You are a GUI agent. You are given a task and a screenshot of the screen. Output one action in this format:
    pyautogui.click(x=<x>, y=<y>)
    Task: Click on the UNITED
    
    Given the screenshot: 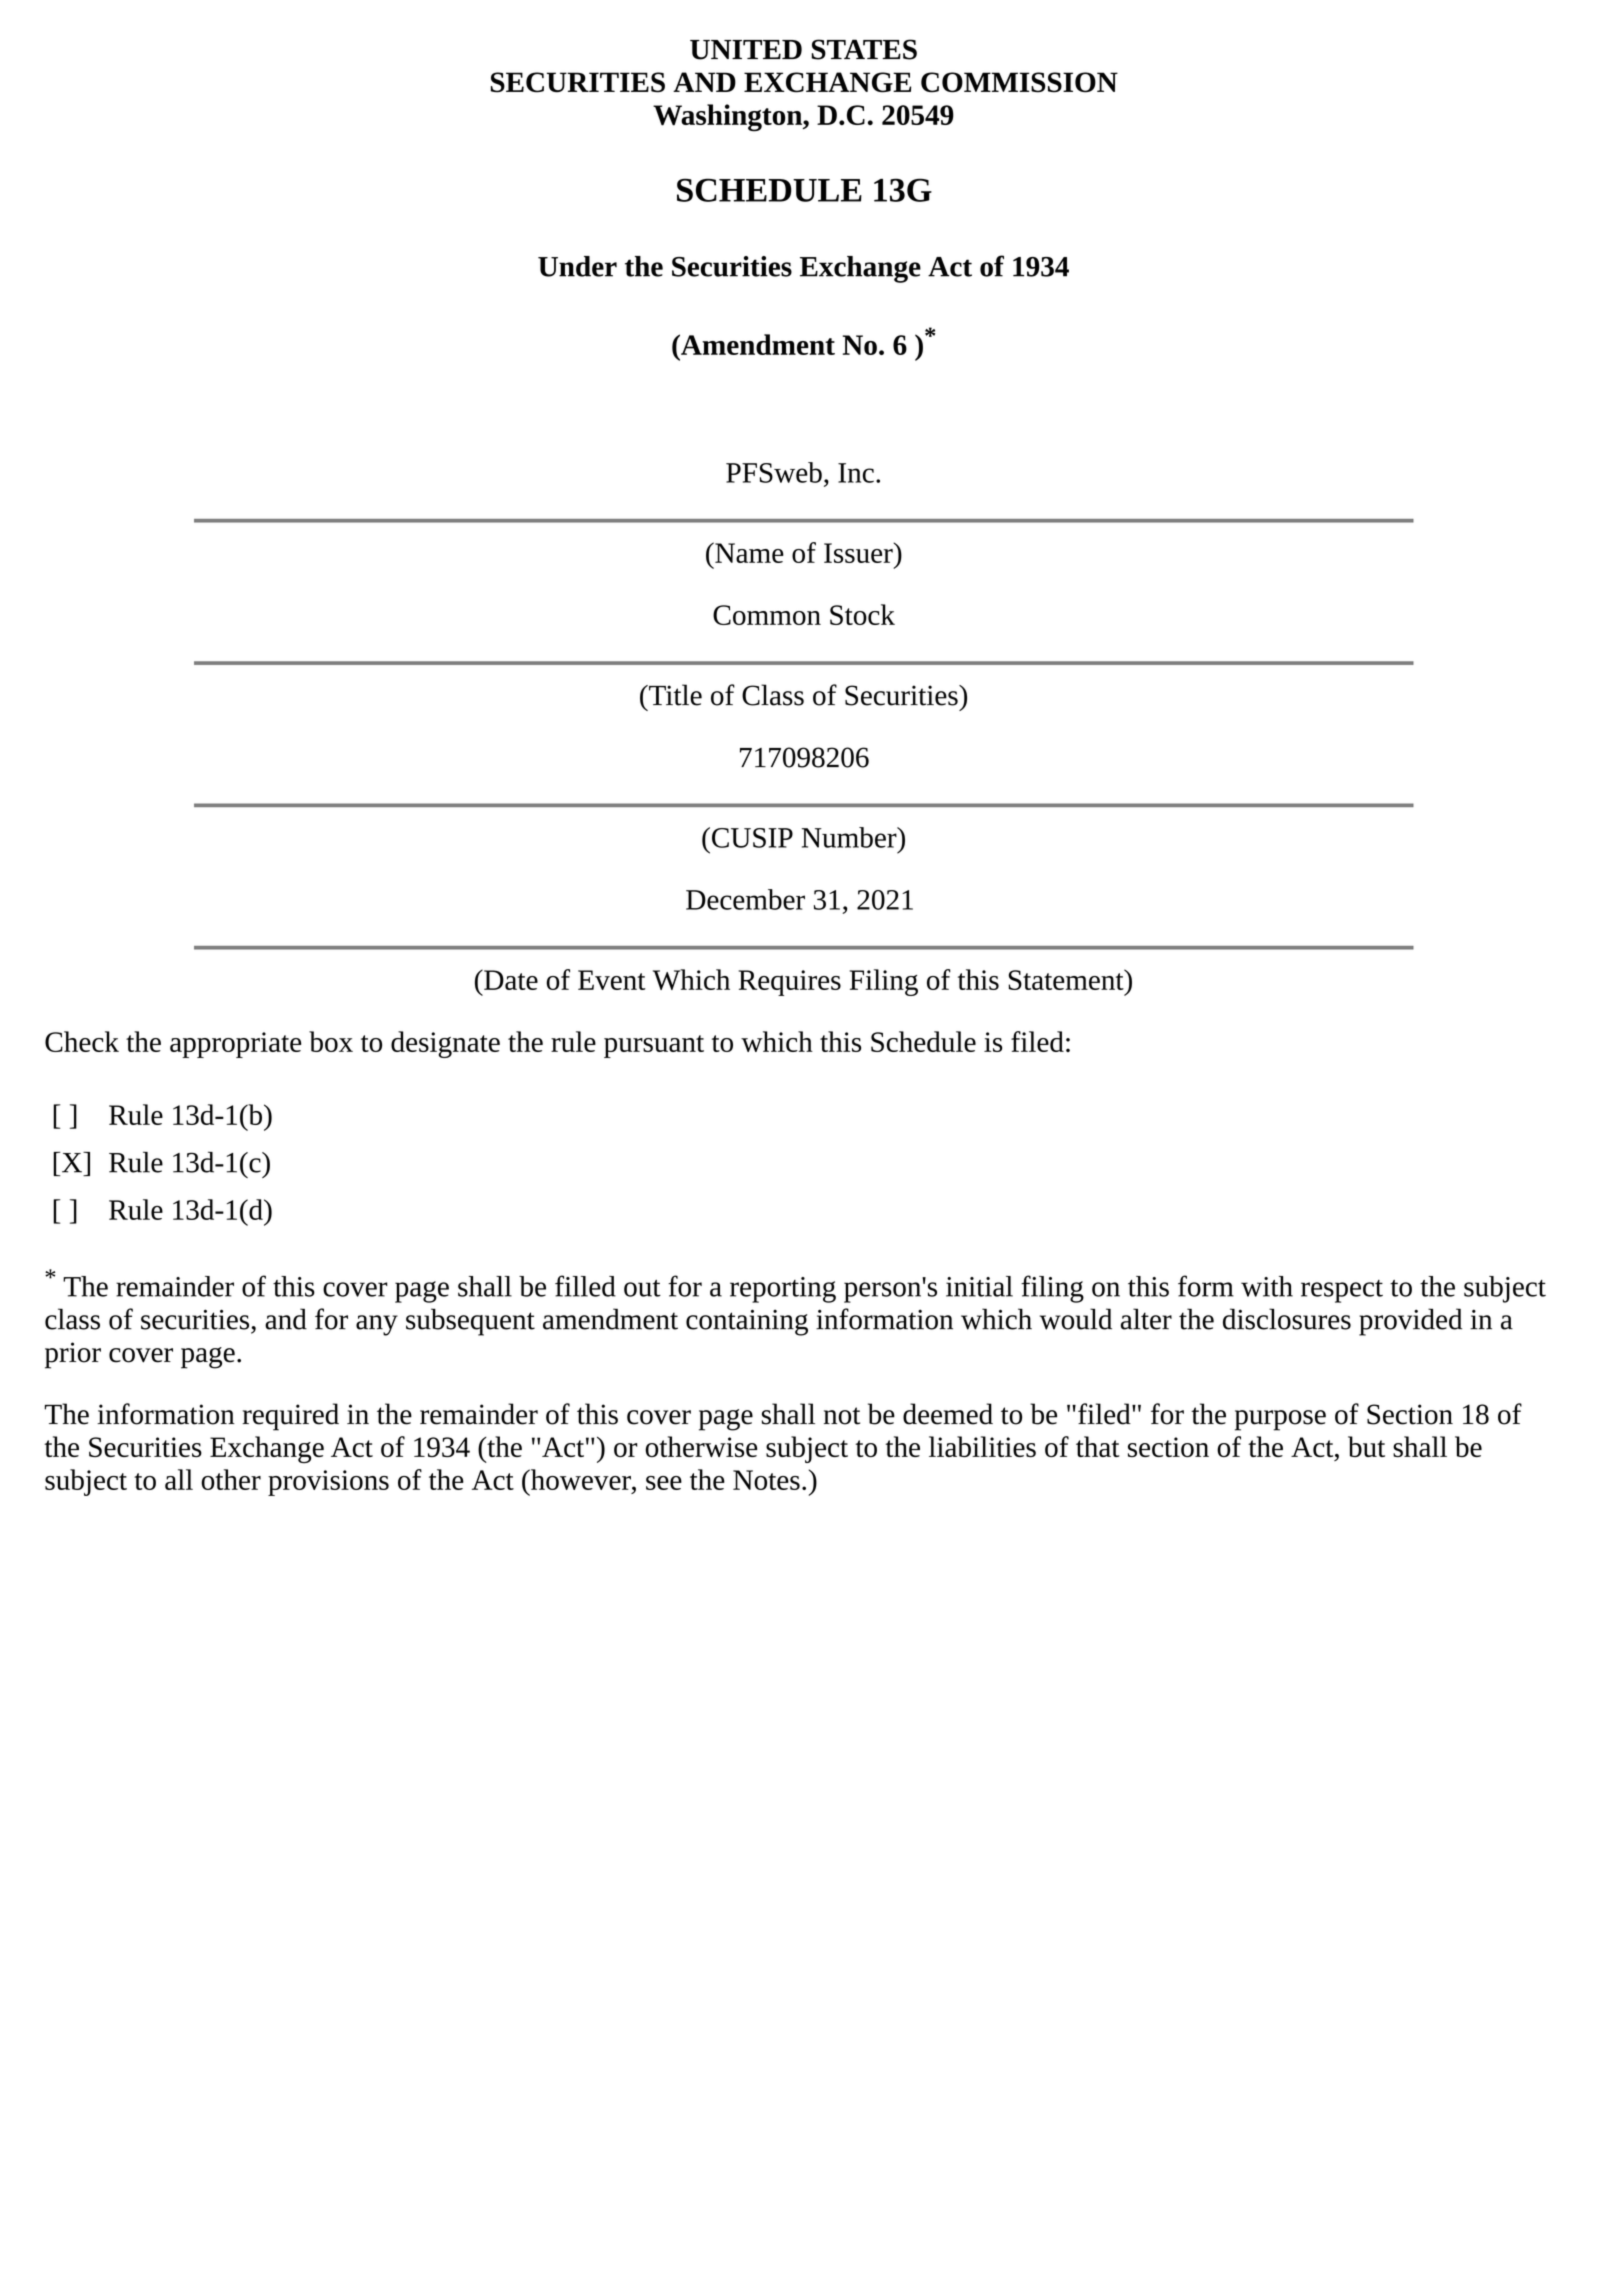 What is the action you would take?
    pyautogui.click(x=746, y=50)
